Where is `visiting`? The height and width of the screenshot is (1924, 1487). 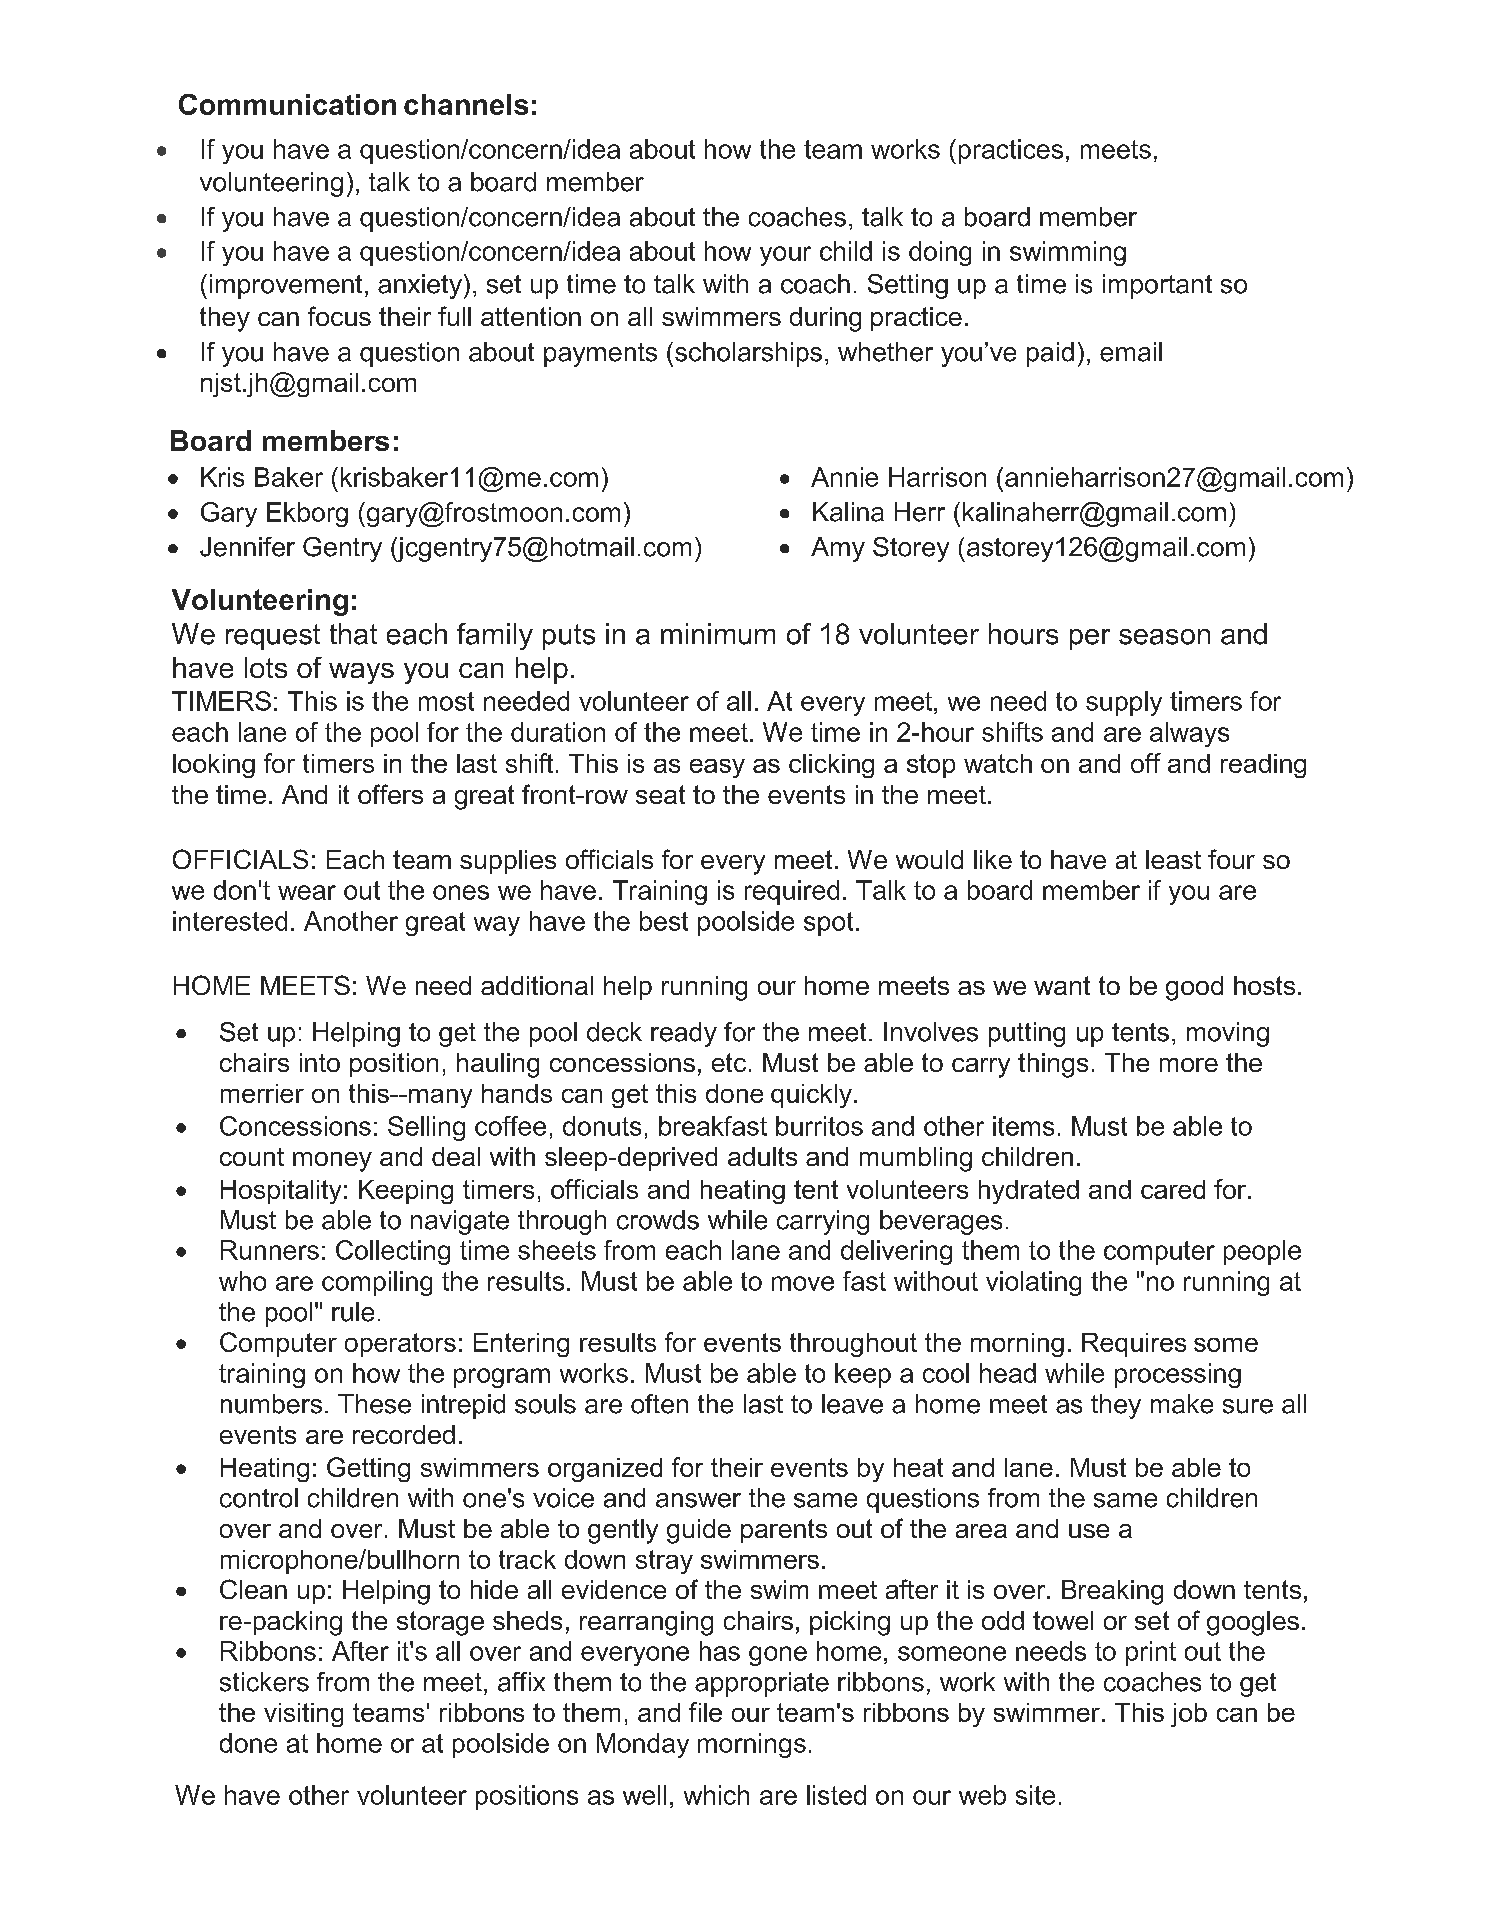
visiting is located at coordinates (303, 1715).
